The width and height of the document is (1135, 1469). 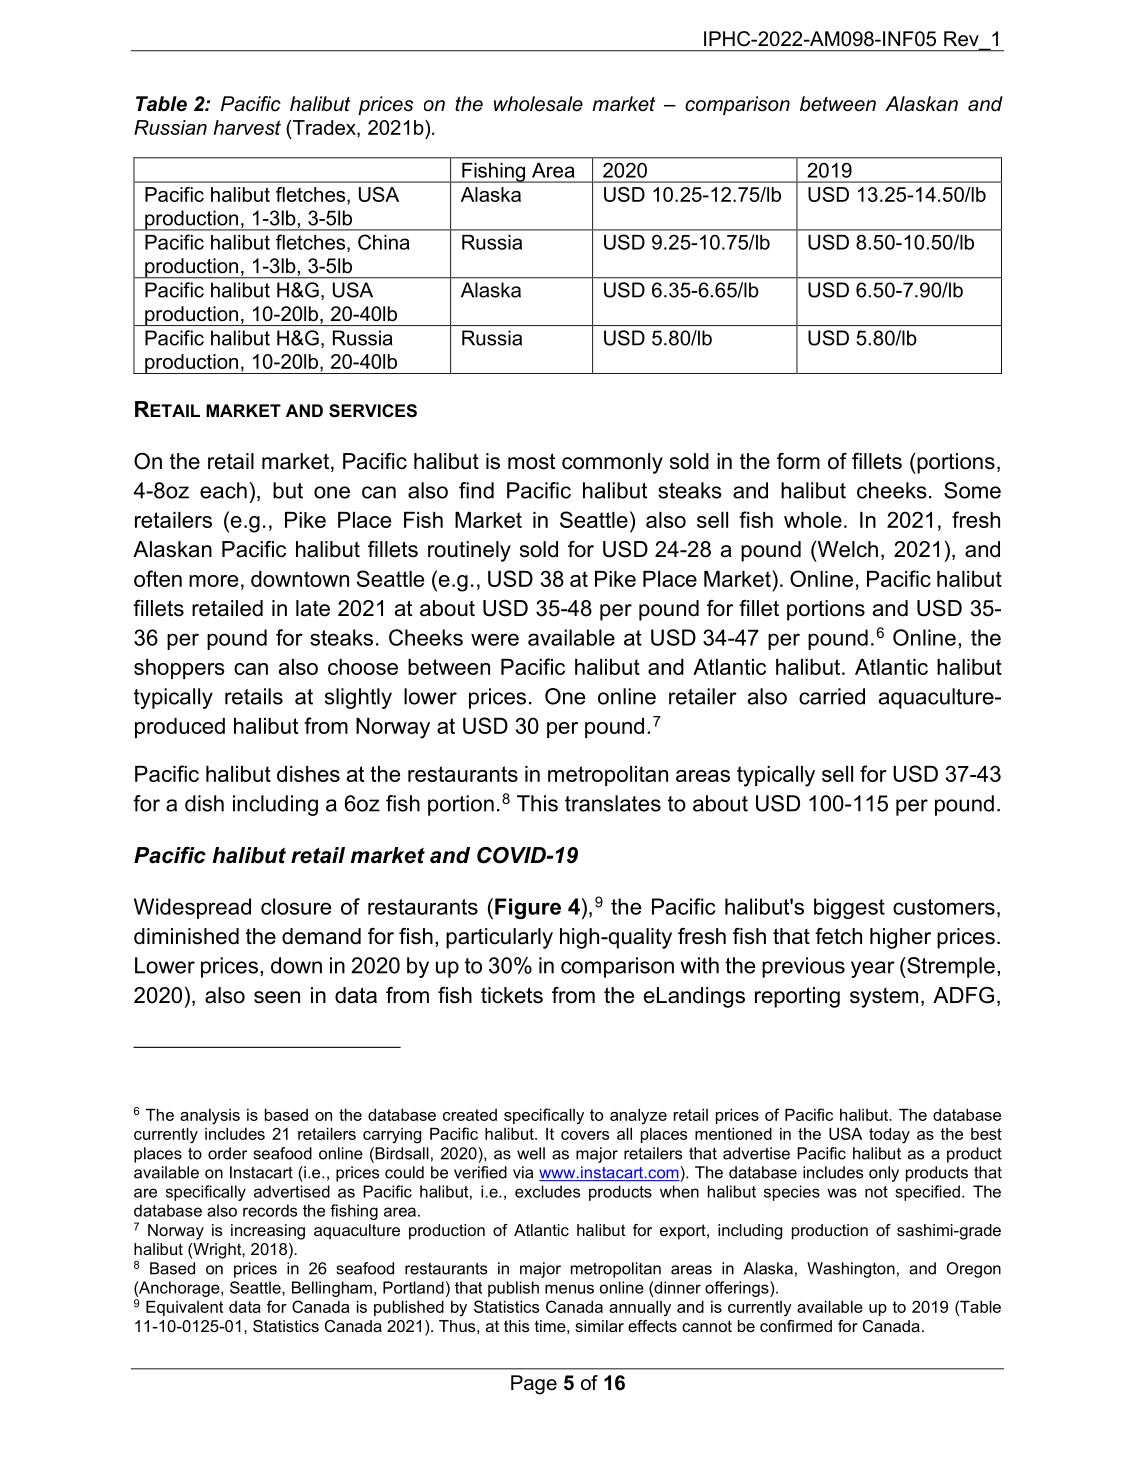 I want to click on covers, so click(x=585, y=1135).
